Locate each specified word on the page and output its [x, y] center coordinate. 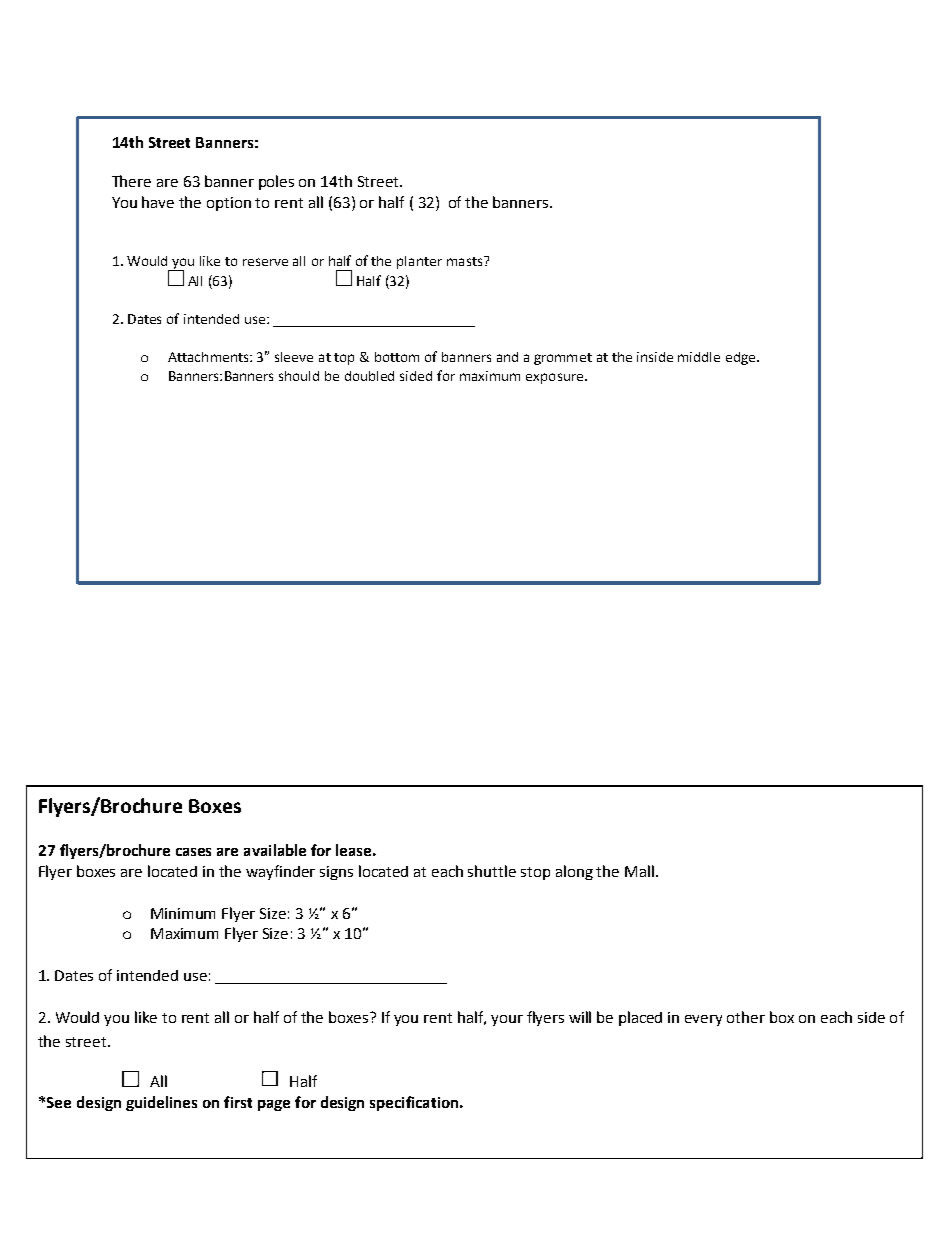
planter [419, 262]
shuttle [492, 871]
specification [415, 1103]
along [574, 872]
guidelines [161, 1103]
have [158, 202]
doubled [369, 376]
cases [193, 852]
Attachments [209, 357]
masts [466, 261]
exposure [556, 378]
